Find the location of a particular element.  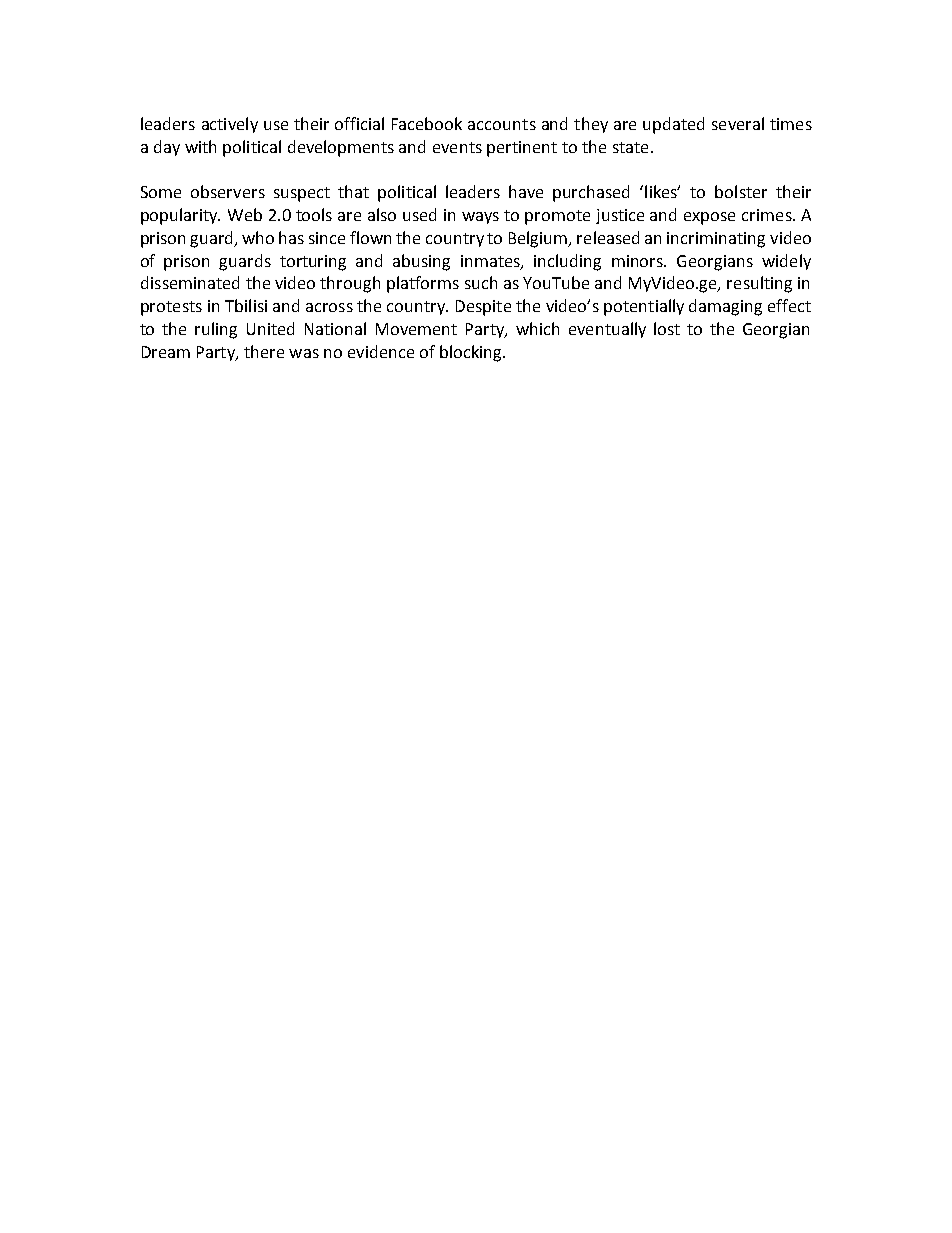

blocking is located at coordinates (472, 353).
